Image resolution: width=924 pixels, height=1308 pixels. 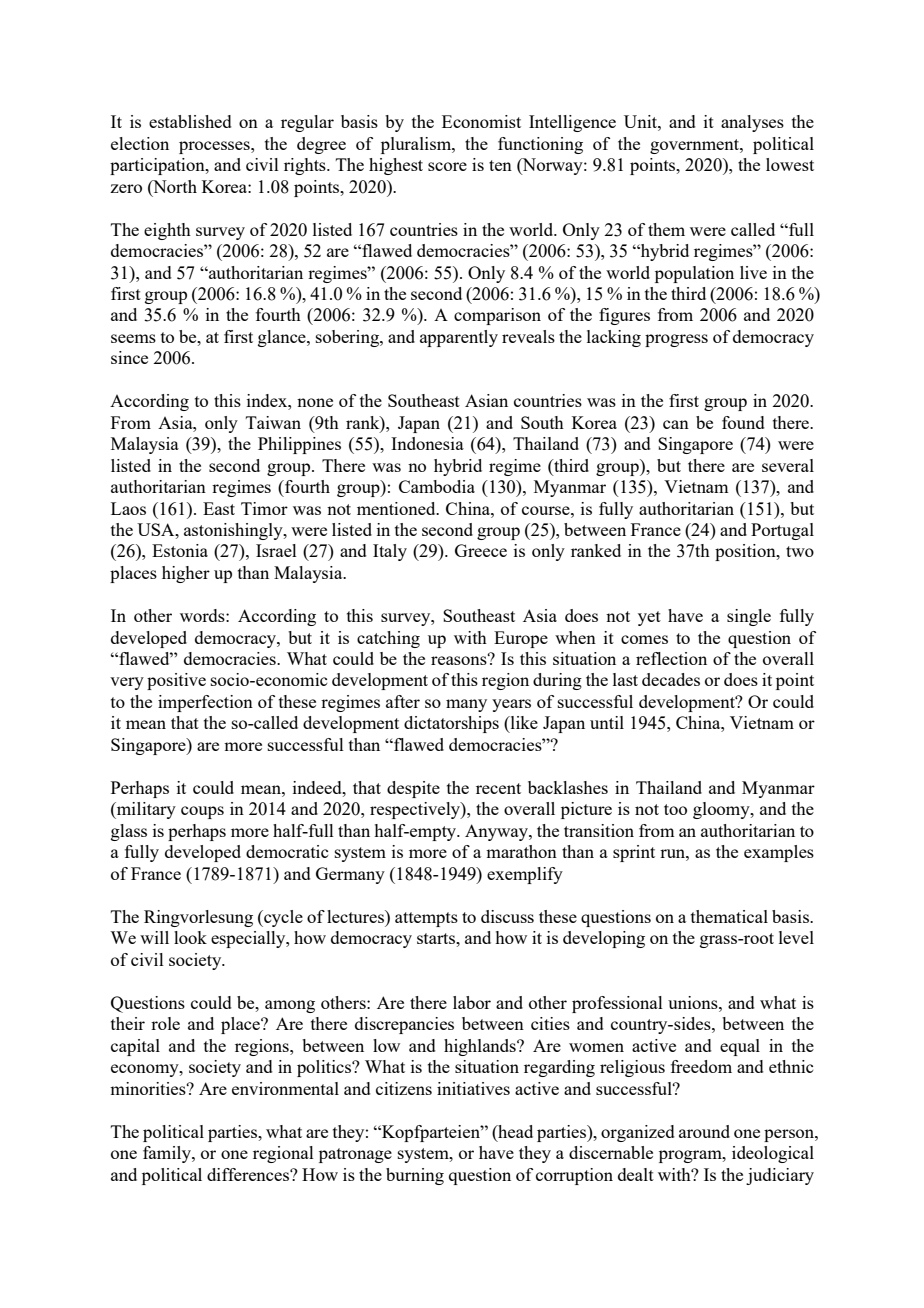 What do you see at coordinates (752, 123) in the screenshot?
I see `analyses` at bounding box center [752, 123].
